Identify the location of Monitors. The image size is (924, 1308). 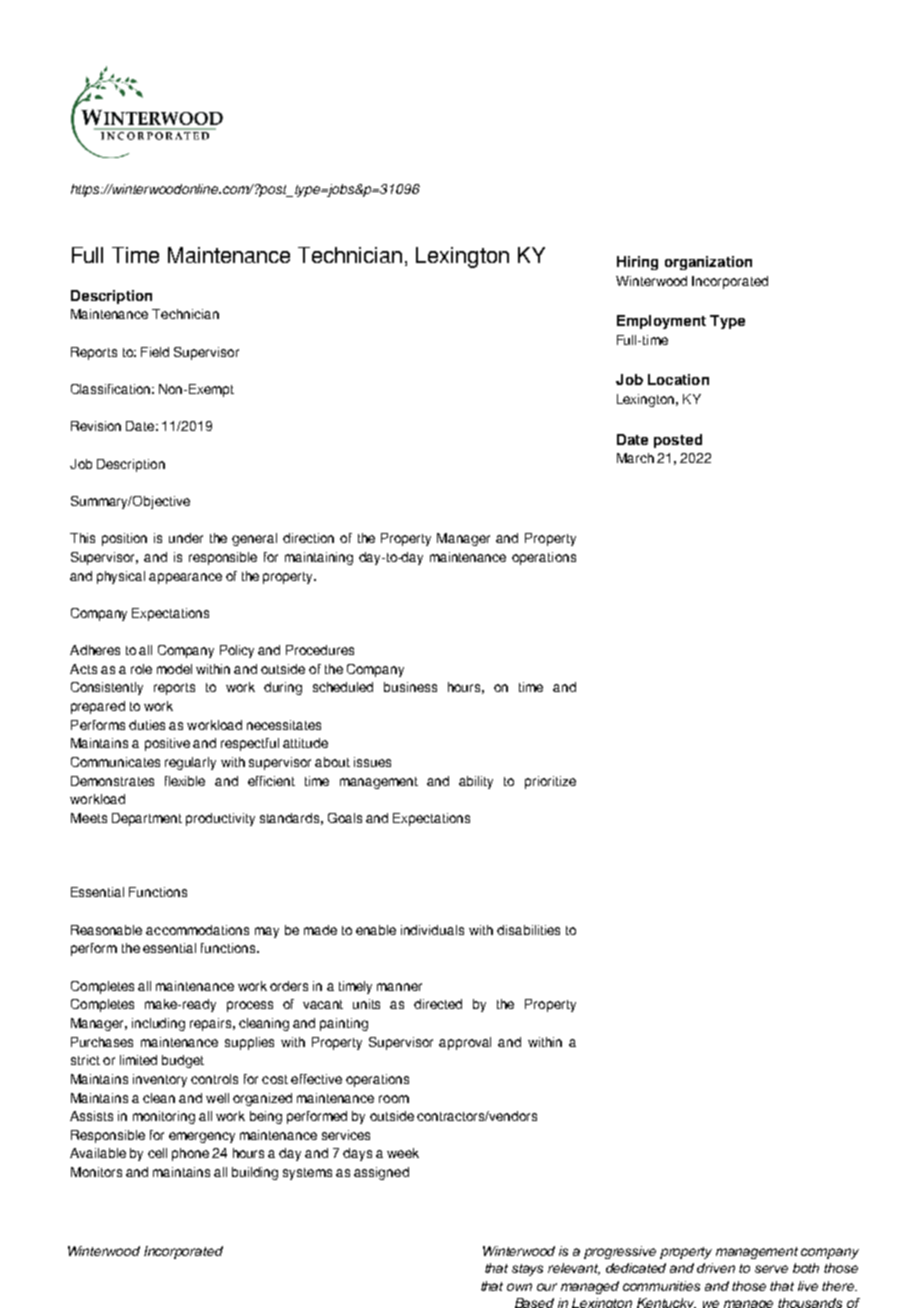
(96, 1172).
